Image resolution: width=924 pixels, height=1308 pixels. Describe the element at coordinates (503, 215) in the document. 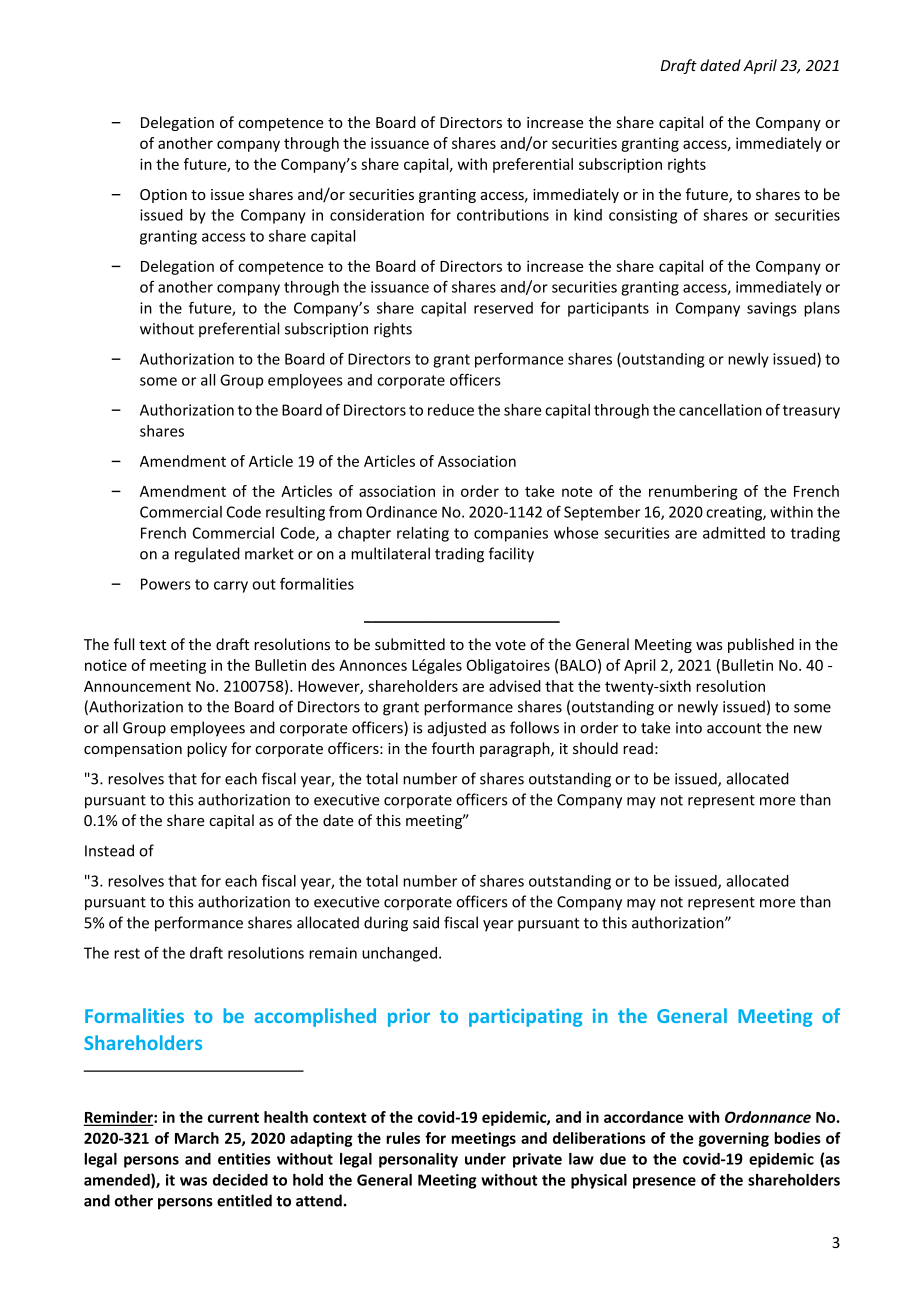

I see `contributions` at that location.
